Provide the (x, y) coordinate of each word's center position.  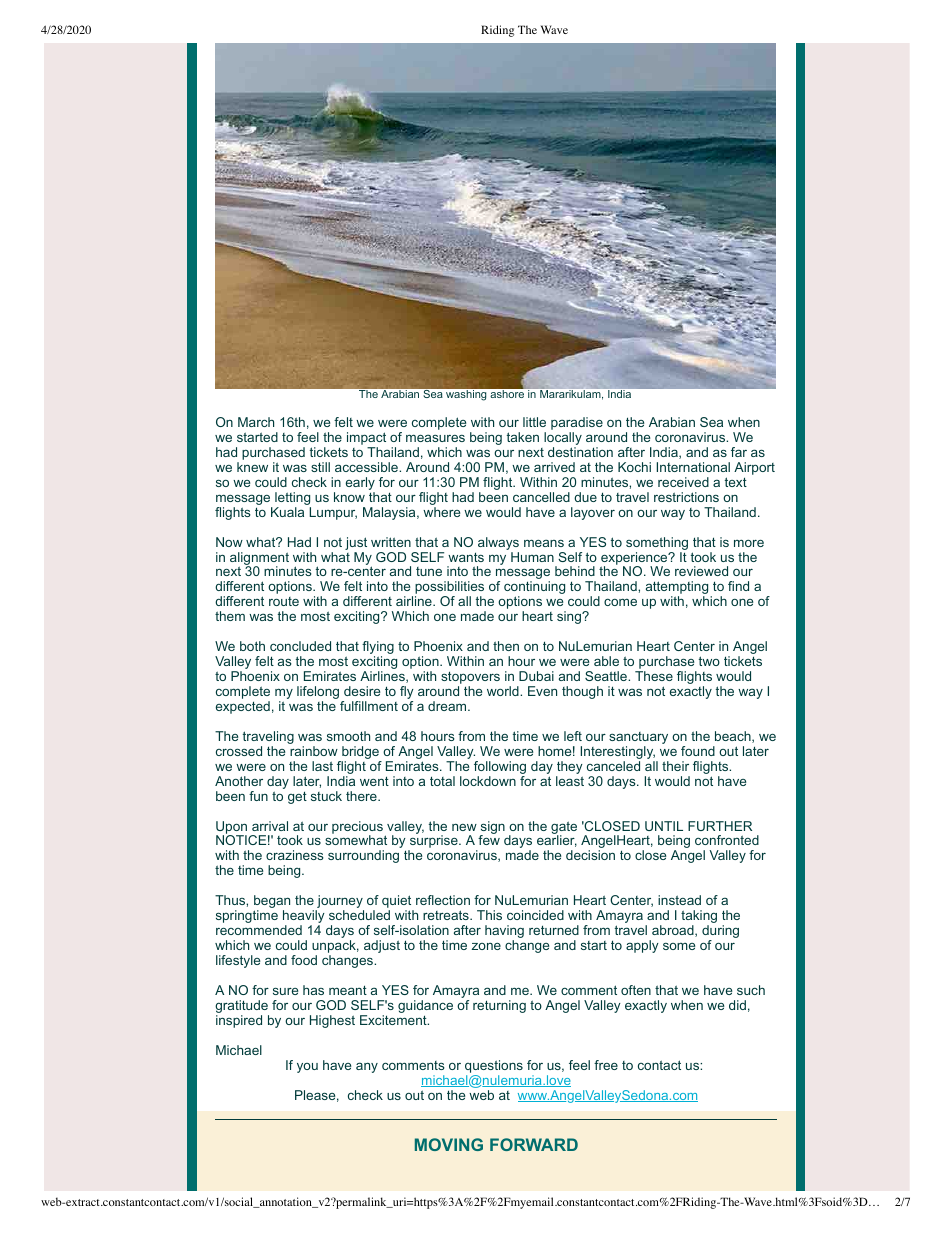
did (737, 1005)
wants (466, 557)
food (304, 960)
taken (523, 437)
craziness (295, 855)
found (698, 751)
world (504, 691)
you (307, 1068)
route (284, 601)
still (320, 467)
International (693, 467)
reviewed (701, 571)
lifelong (319, 694)
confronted (727, 840)
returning (499, 1006)
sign (492, 828)
